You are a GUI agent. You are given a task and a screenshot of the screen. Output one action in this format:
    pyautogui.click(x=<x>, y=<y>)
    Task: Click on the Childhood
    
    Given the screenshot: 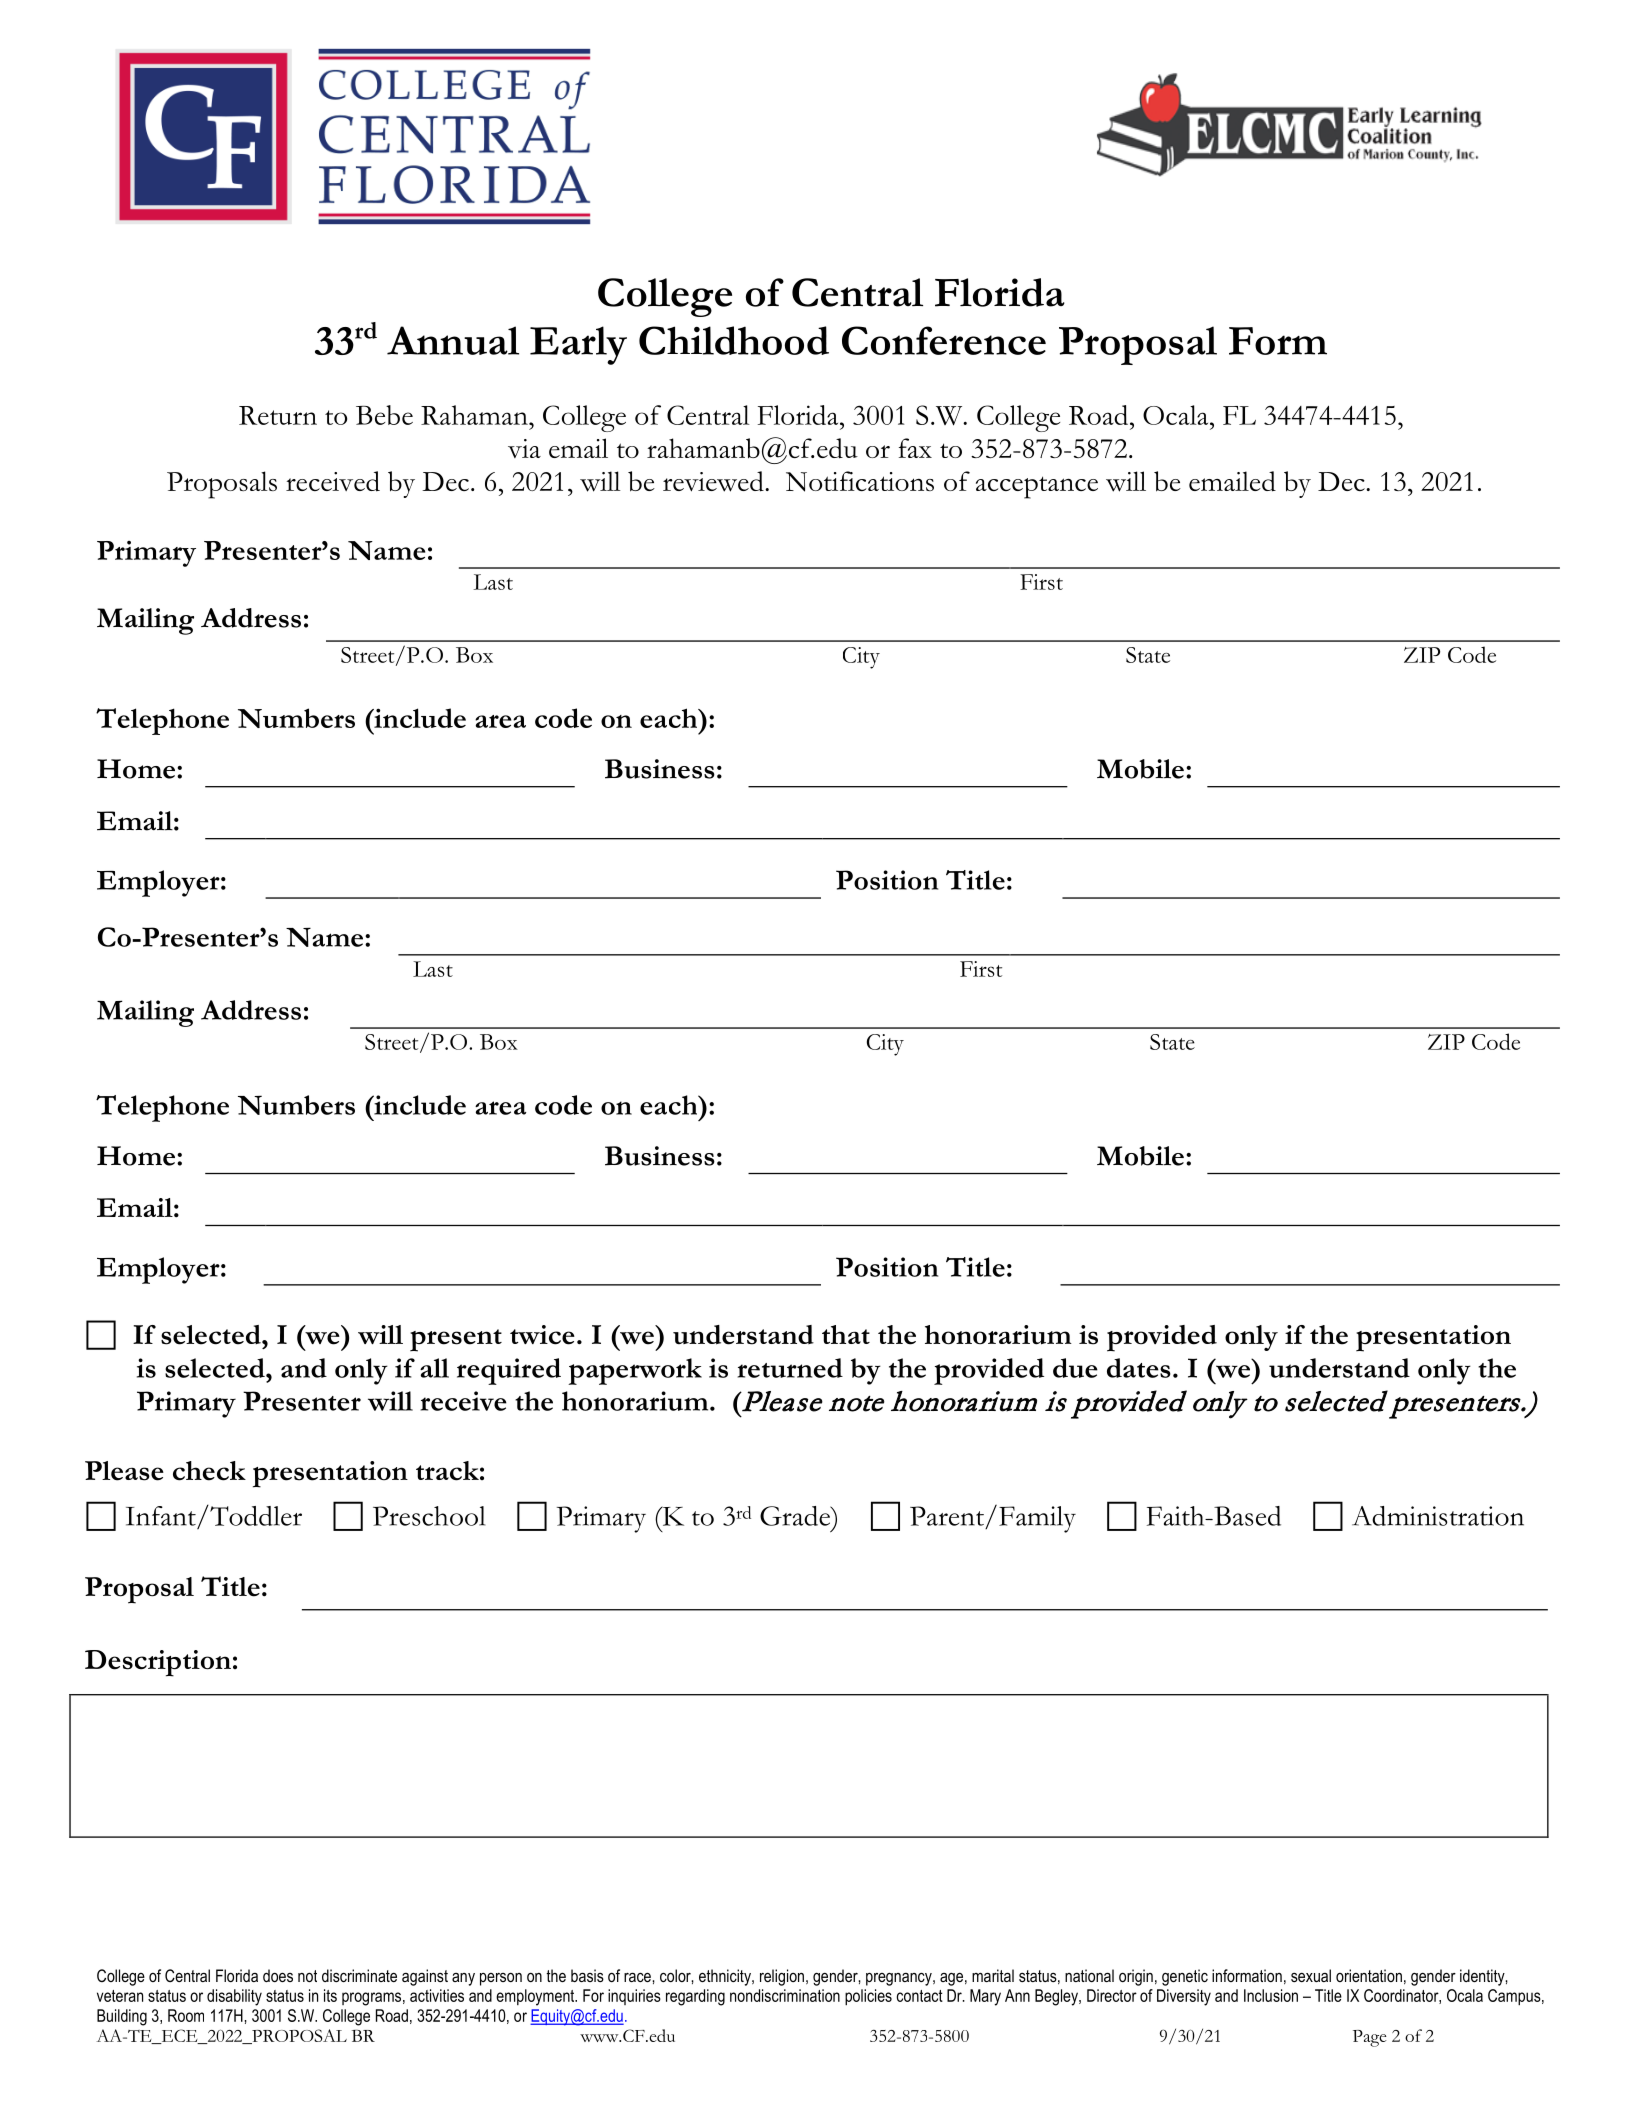 What is the action you would take?
    pyautogui.click(x=734, y=340)
